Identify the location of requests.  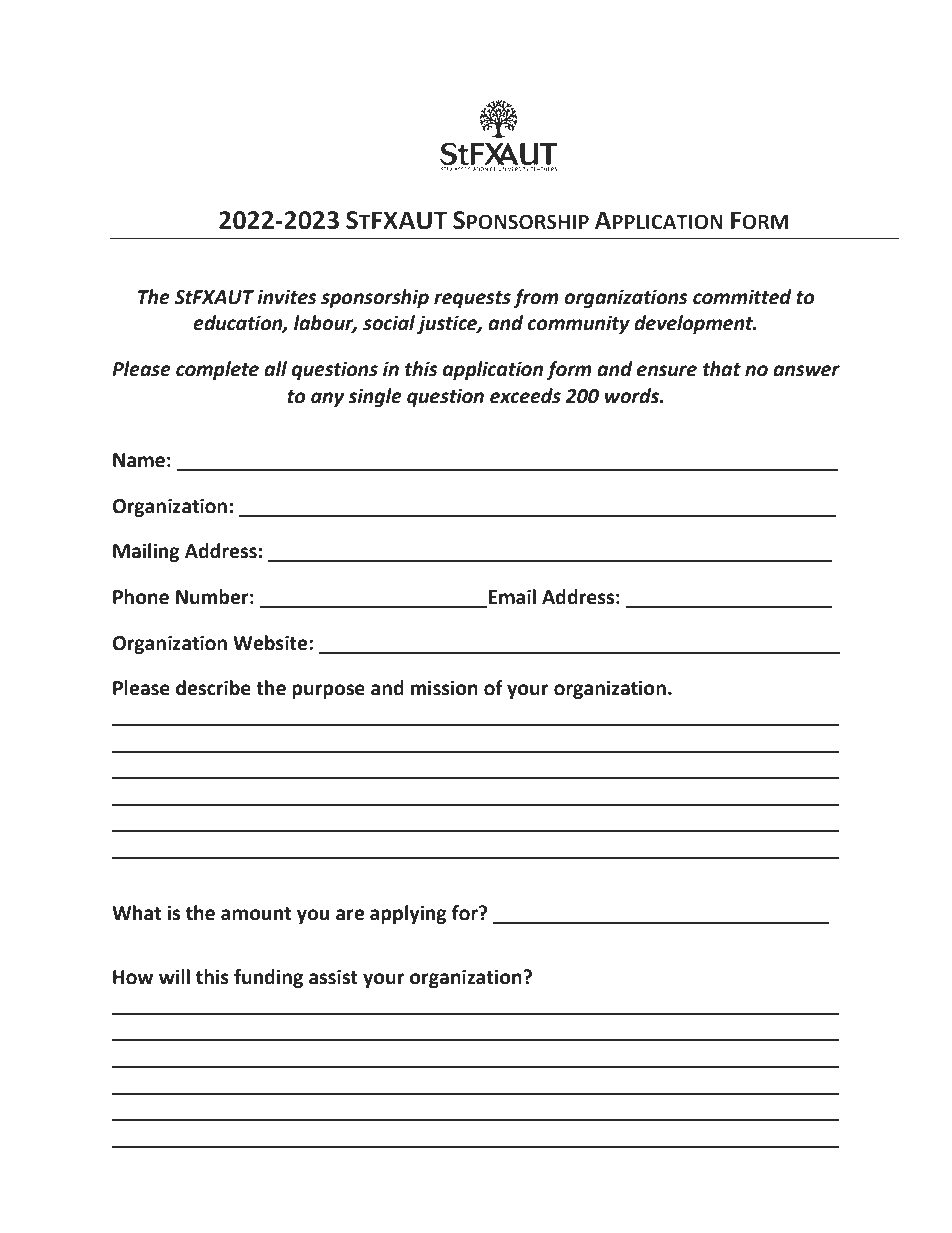
(472, 299).
